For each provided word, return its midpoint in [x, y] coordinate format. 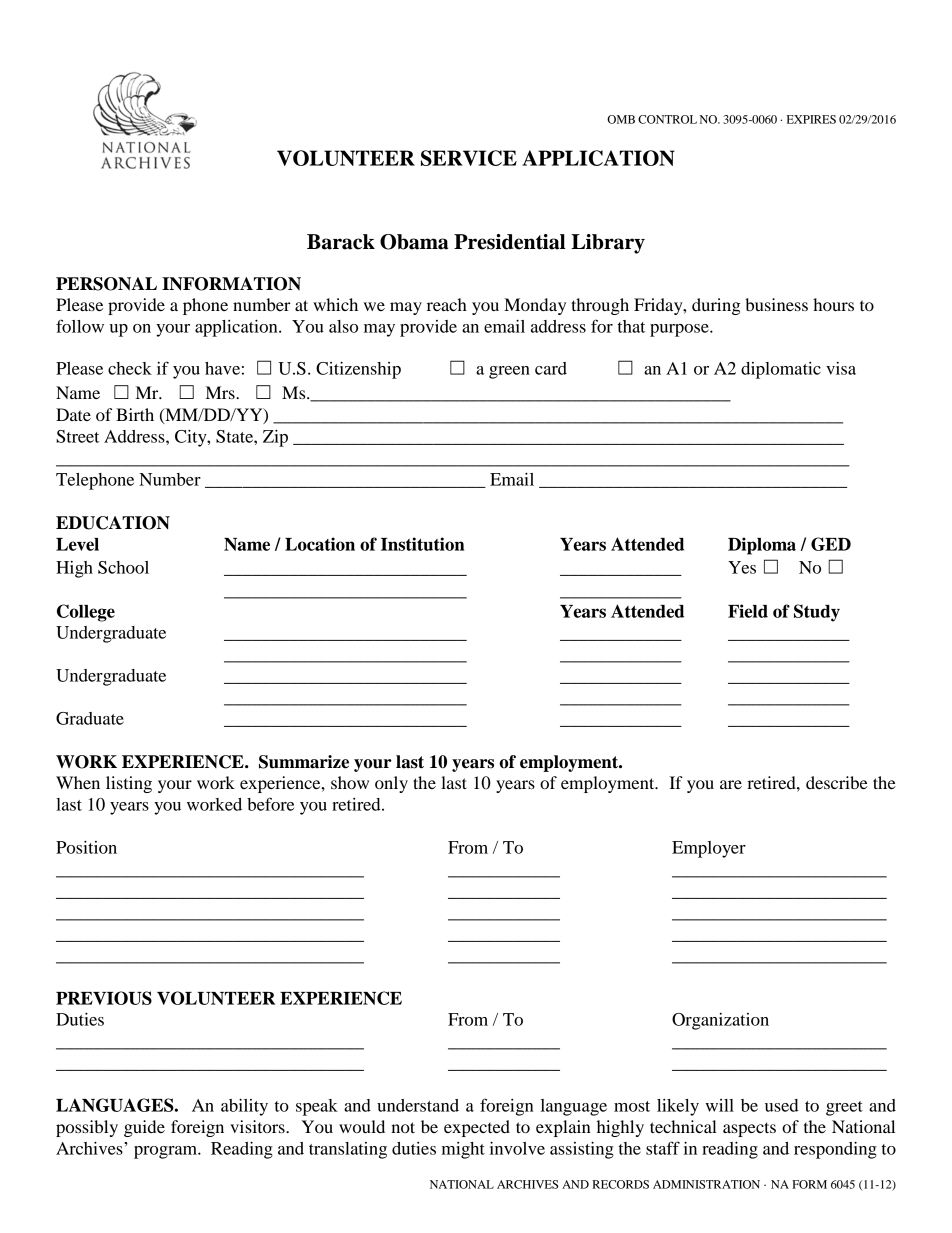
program [166, 1152]
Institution [422, 544]
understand [418, 1105]
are [731, 784]
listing [129, 784]
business [776, 304]
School [123, 567]
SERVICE [469, 158]
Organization [720, 1021]
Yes [742, 567]
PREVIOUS [104, 998]
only [391, 784]
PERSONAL [106, 284]
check [130, 368]
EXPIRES [811, 119]
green [509, 372]
